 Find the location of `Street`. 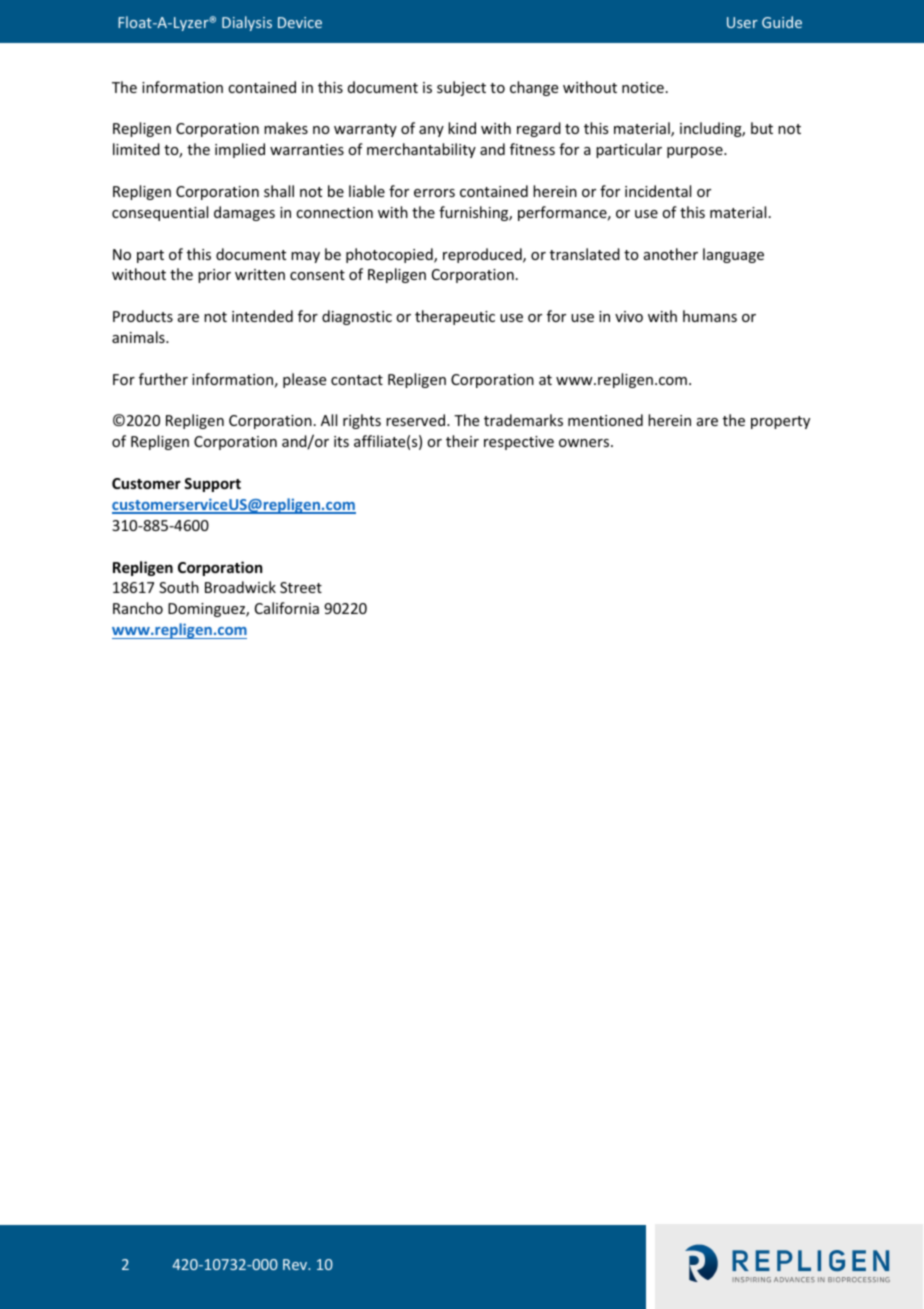

Street is located at coordinates (301, 587).
